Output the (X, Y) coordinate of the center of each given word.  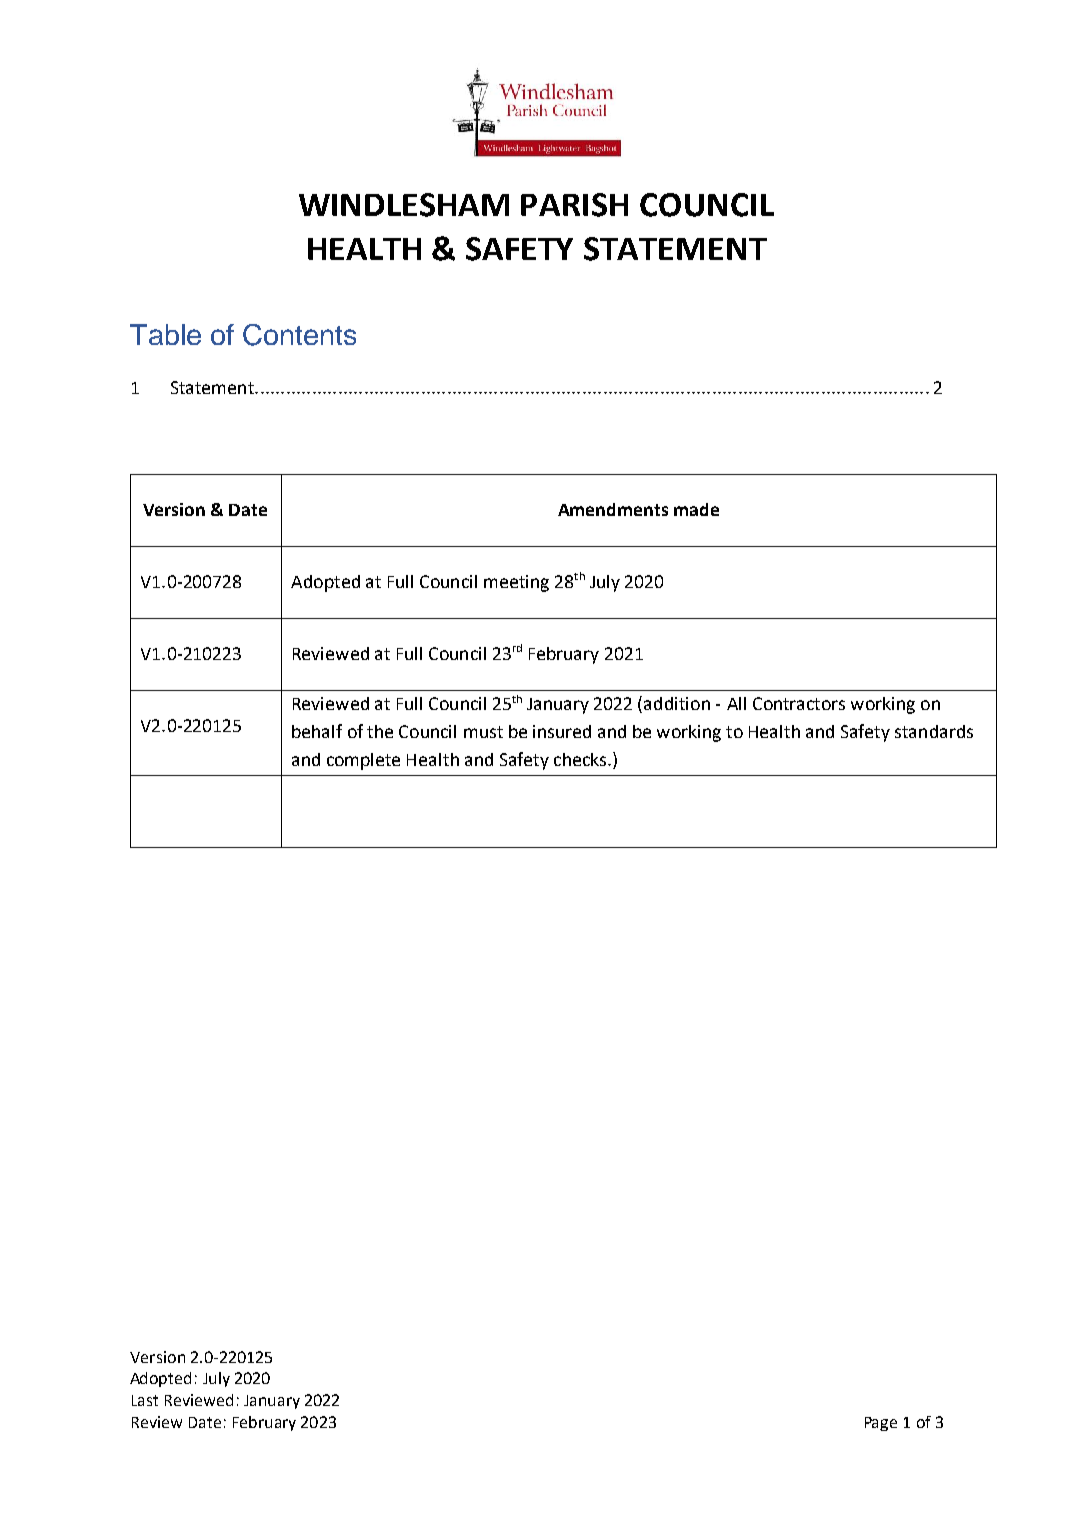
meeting (516, 583)
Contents (299, 335)
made (696, 509)
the (380, 731)
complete (363, 761)
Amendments (613, 509)
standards (934, 731)
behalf (317, 731)
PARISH (574, 205)
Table (165, 334)
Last (145, 1400)
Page (881, 1424)
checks (581, 759)
